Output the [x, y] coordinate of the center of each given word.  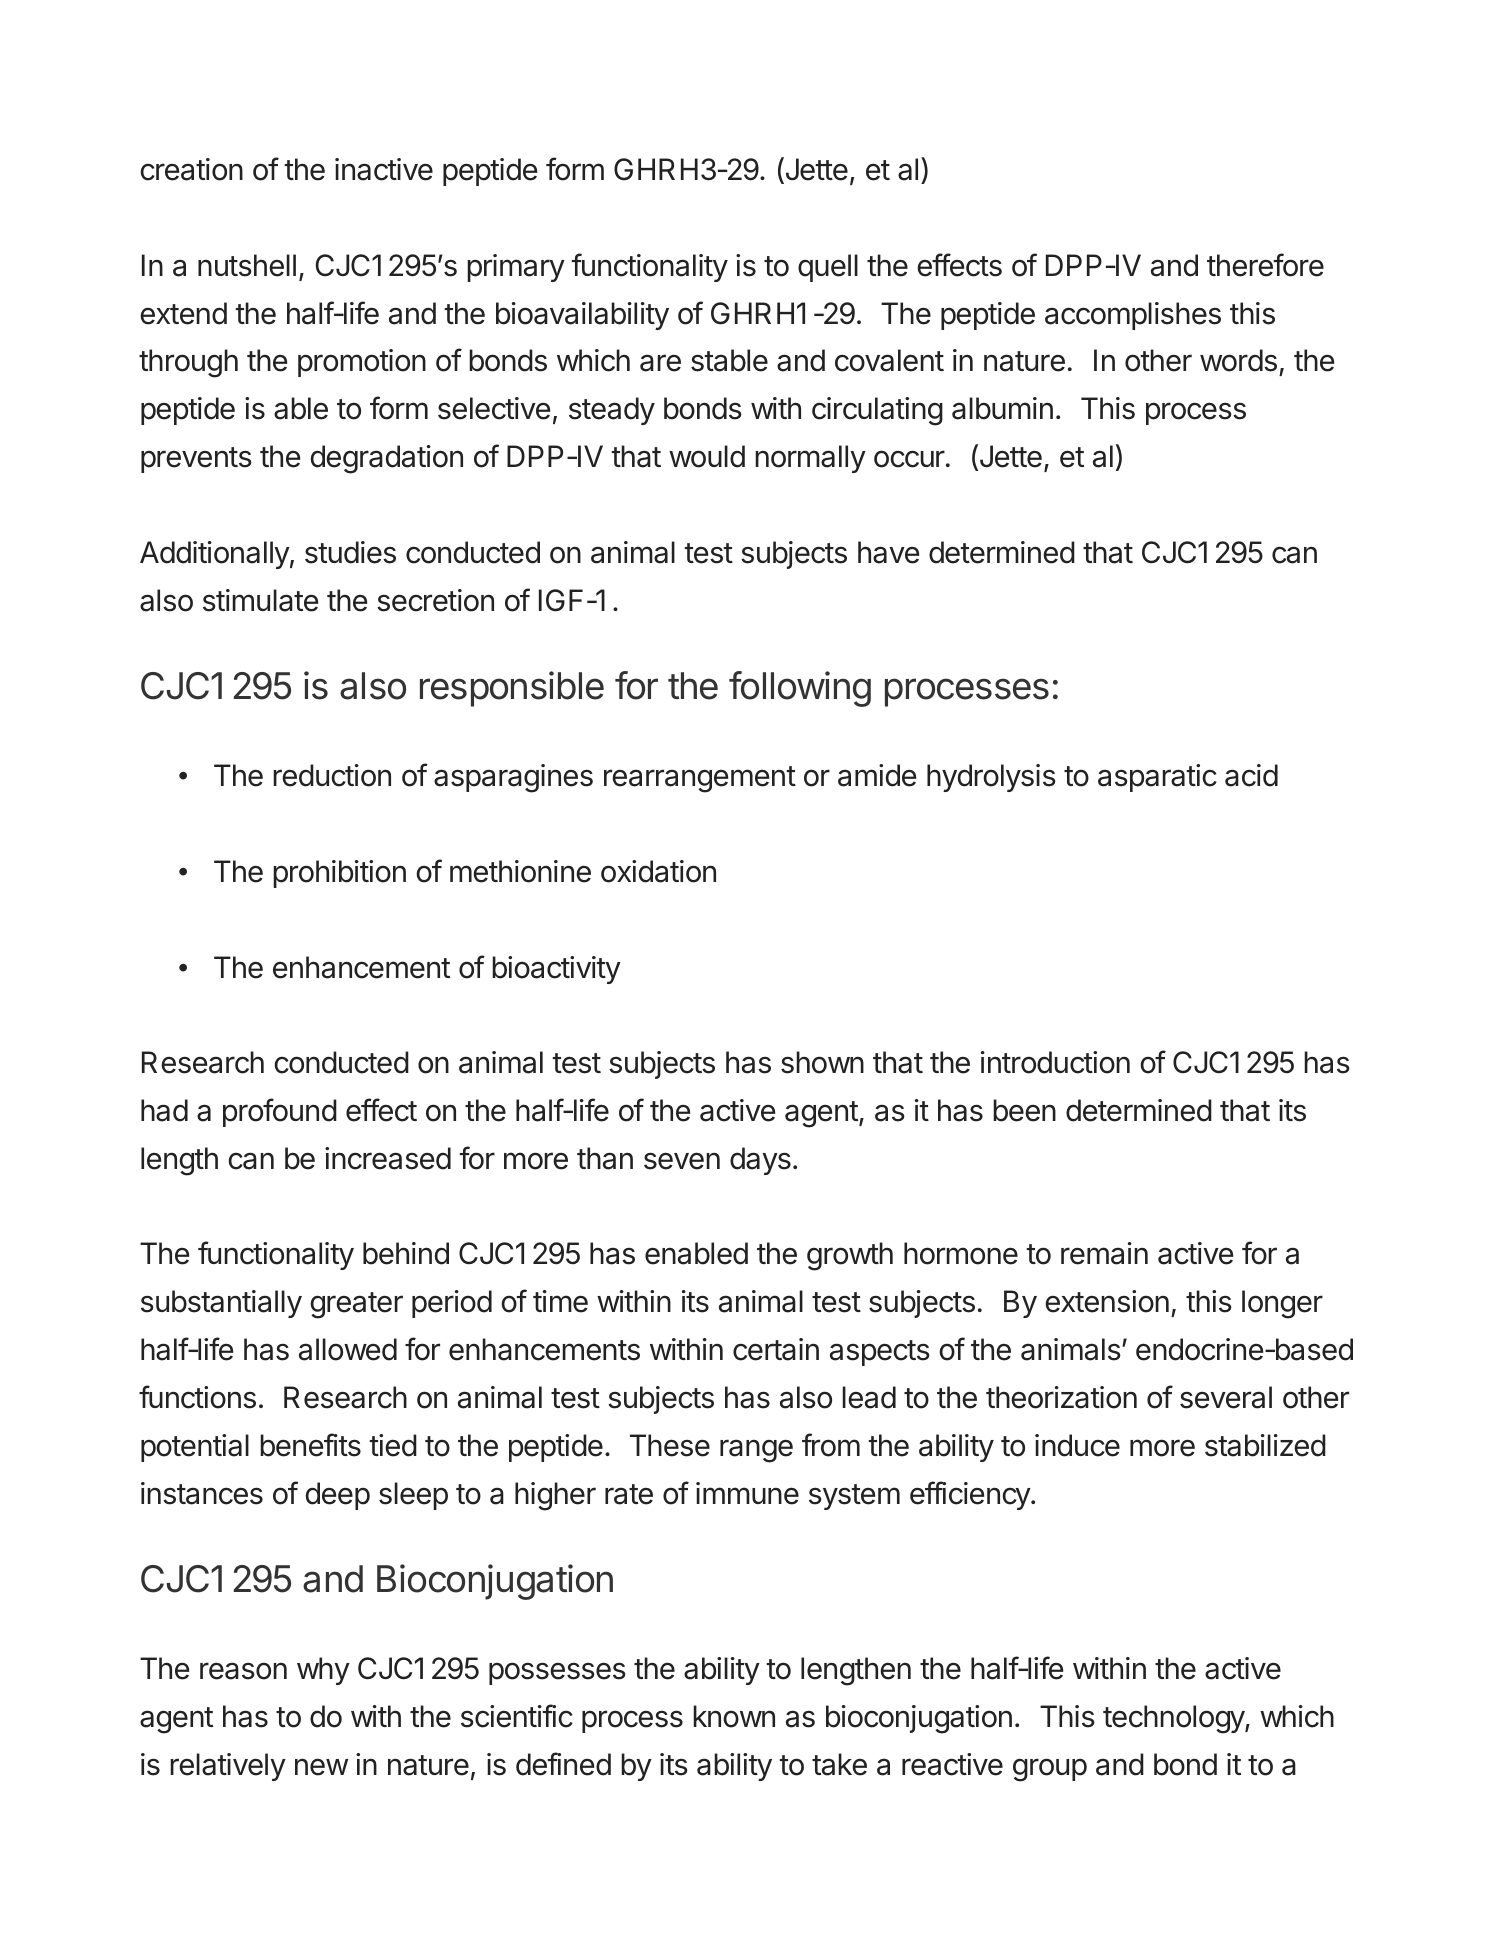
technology [1174, 1719]
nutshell [247, 265]
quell [828, 268]
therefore [1265, 265]
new [321, 1767]
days [760, 1161]
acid [1251, 775]
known [734, 1716]
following [800, 689]
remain [1104, 1253]
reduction [332, 775]
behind [406, 1253]
